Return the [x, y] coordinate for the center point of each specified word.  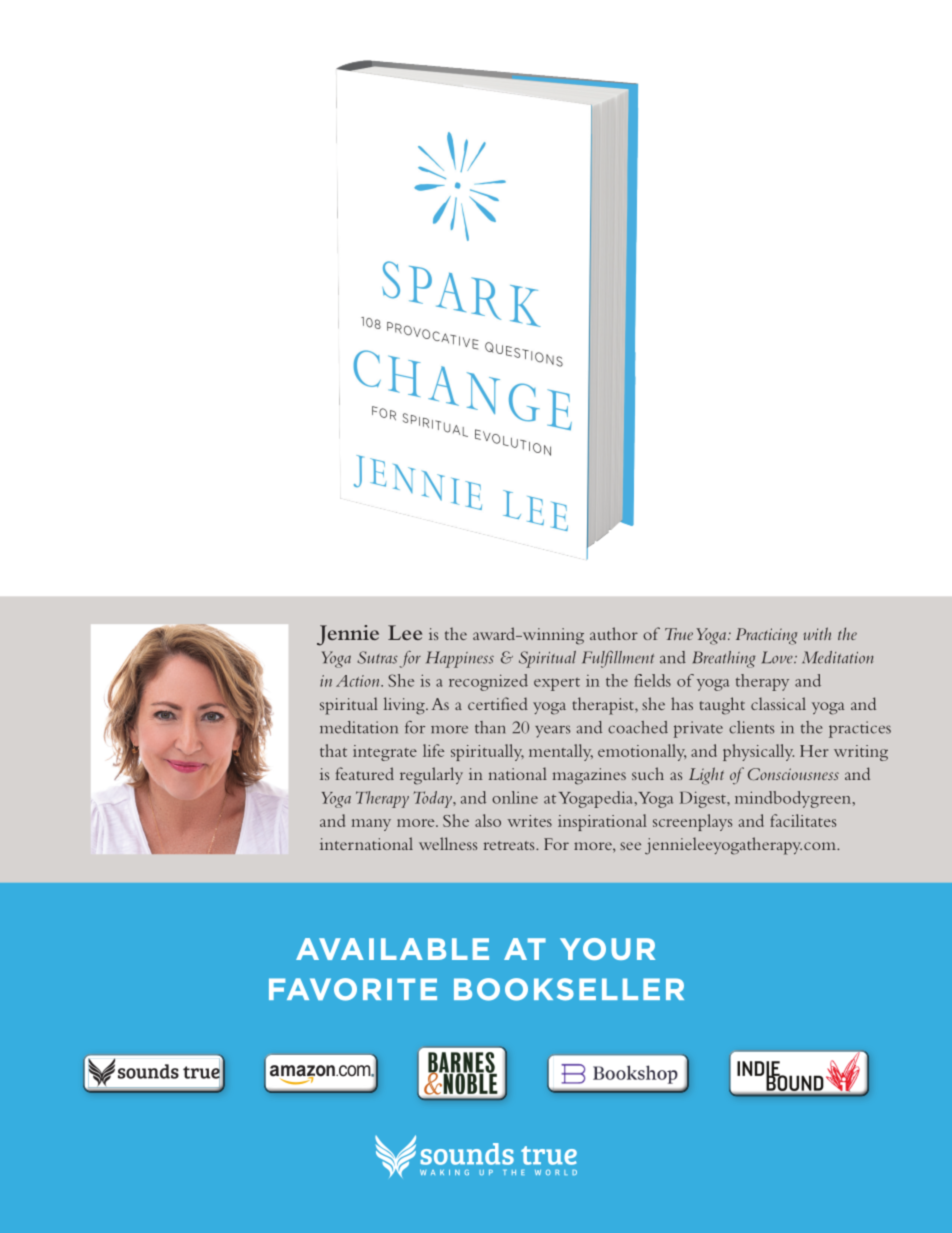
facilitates [803, 820]
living [405, 706]
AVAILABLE [392, 949]
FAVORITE [353, 989]
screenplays [692, 822]
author [614, 633]
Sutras [377, 657]
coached [638, 727]
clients [751, 727]
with [817, 633]
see [630, 846]
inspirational [602, 822]
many [371, 825]
